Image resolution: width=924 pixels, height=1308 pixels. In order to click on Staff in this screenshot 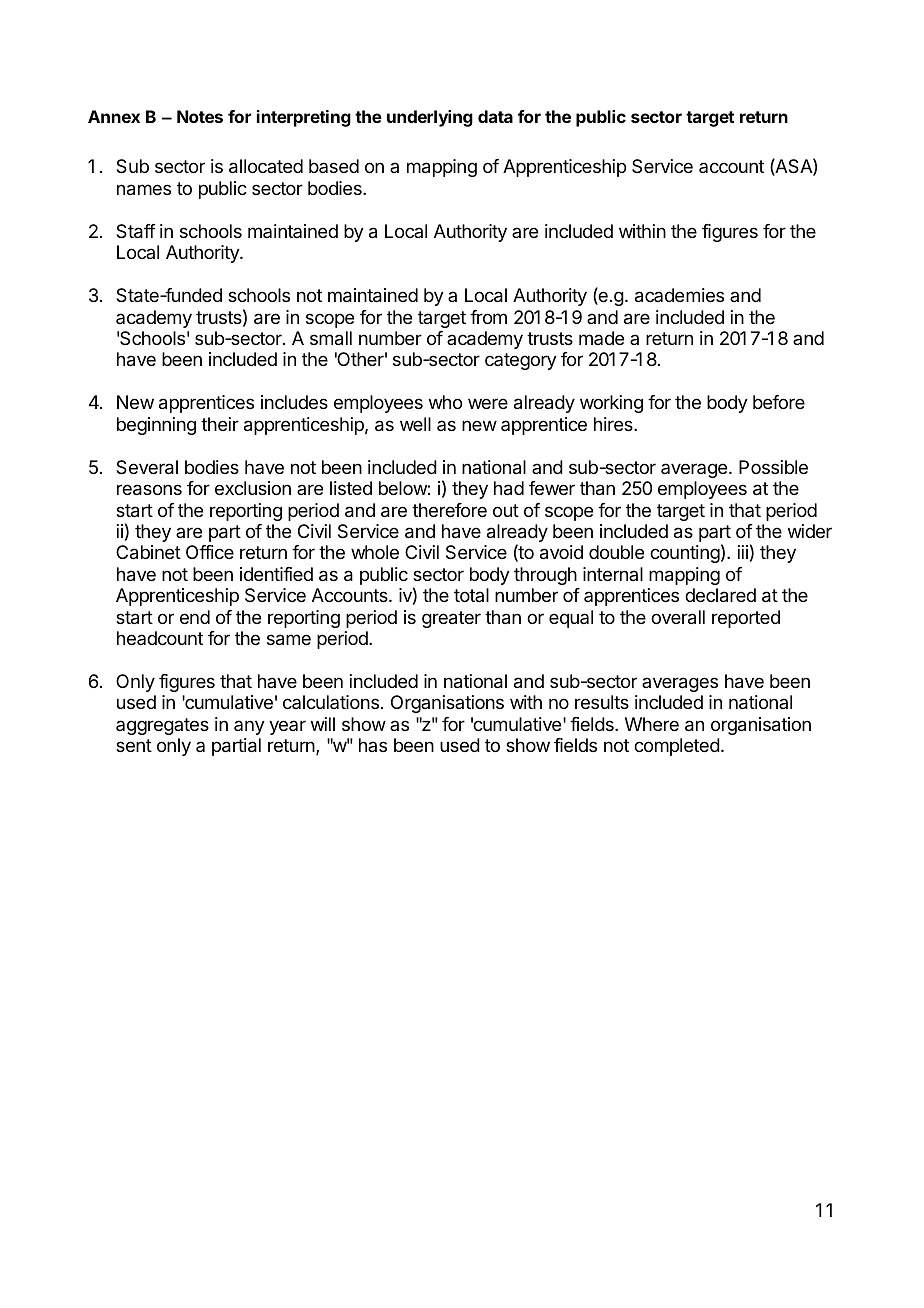, I will do `click(136, 231)`.
